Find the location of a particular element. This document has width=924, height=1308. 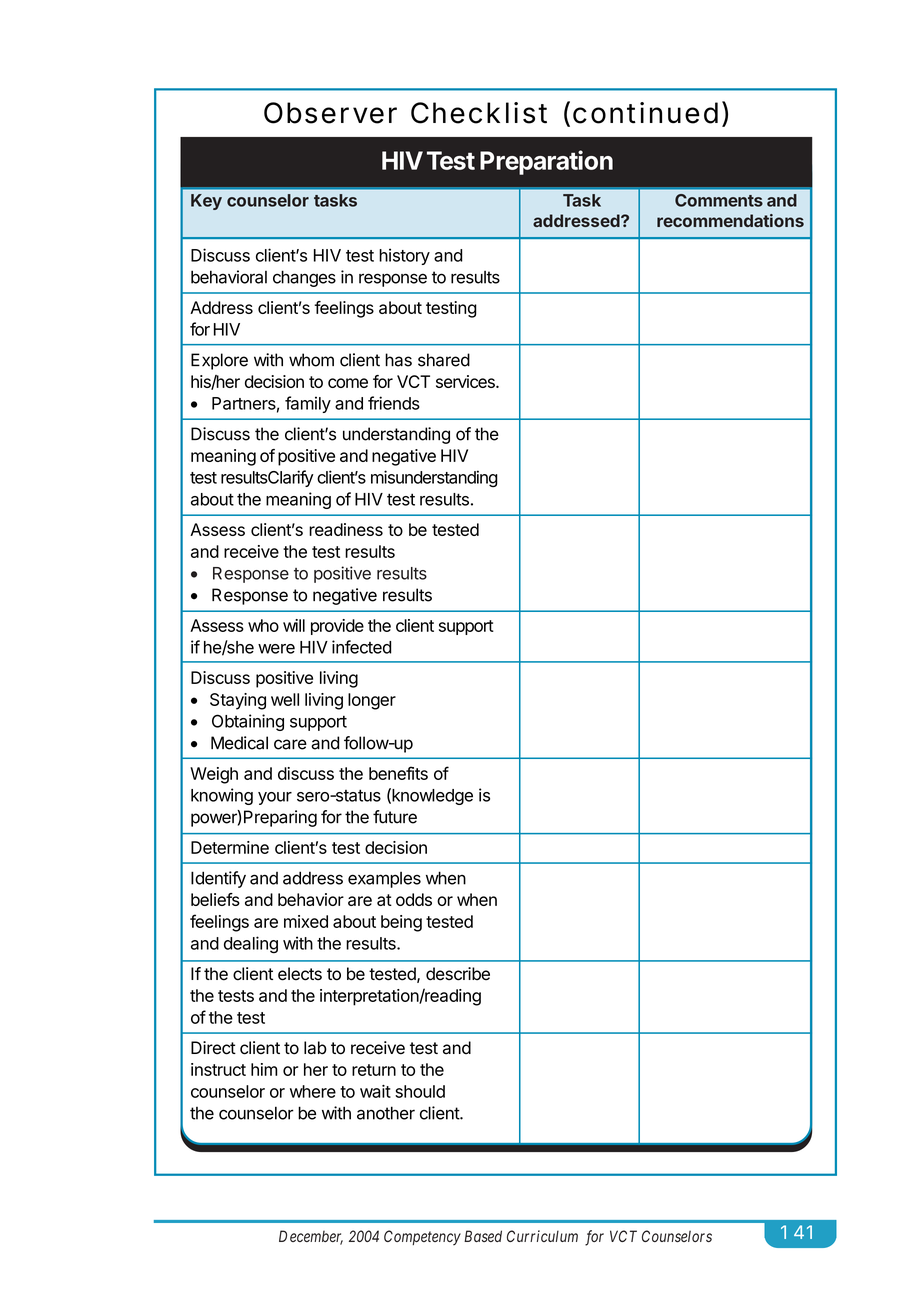

Based is located at coordinates (483, 1236).
